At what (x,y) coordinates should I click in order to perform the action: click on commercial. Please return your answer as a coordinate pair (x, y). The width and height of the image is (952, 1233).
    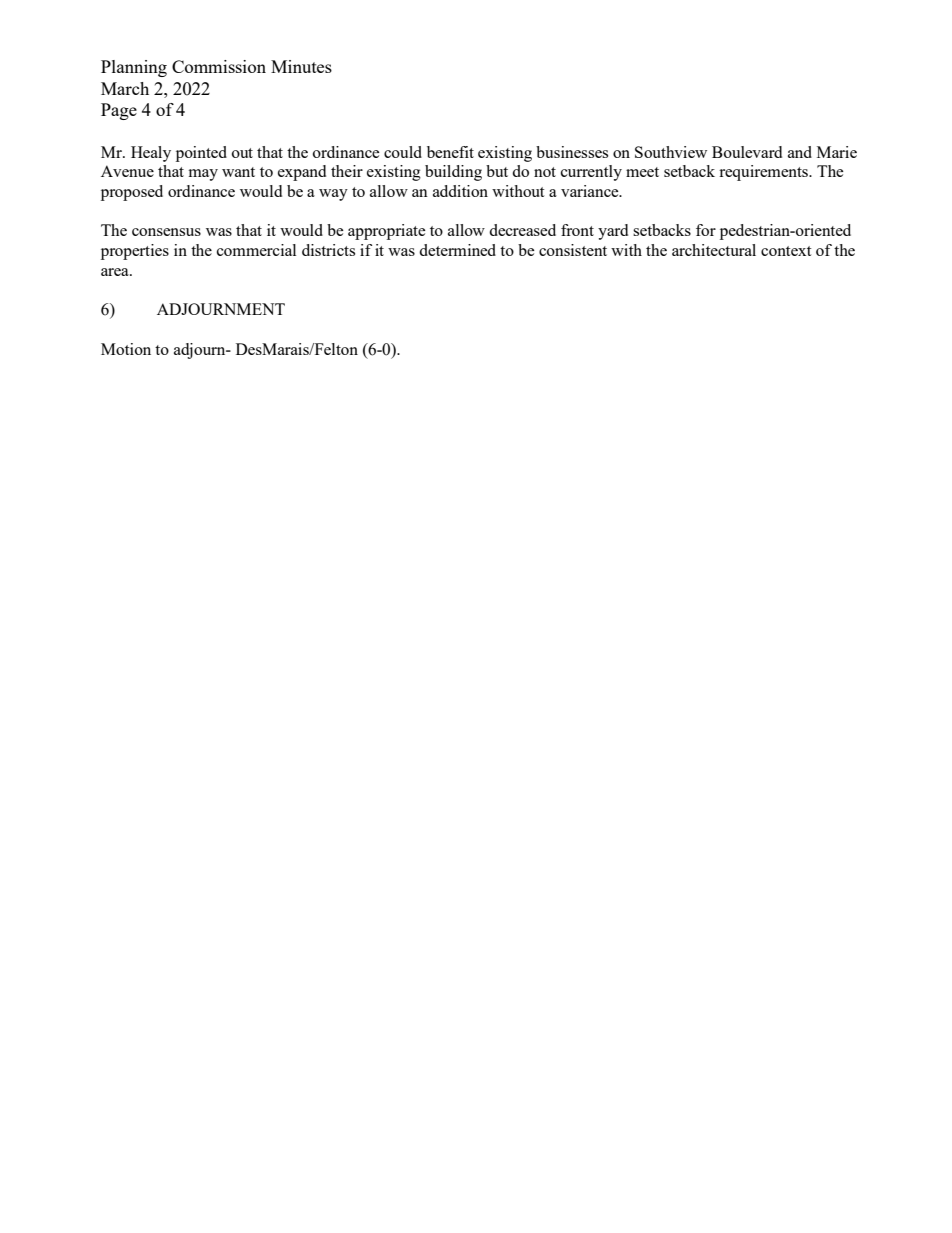
    Looking at the image, I should click on (256, 250).
